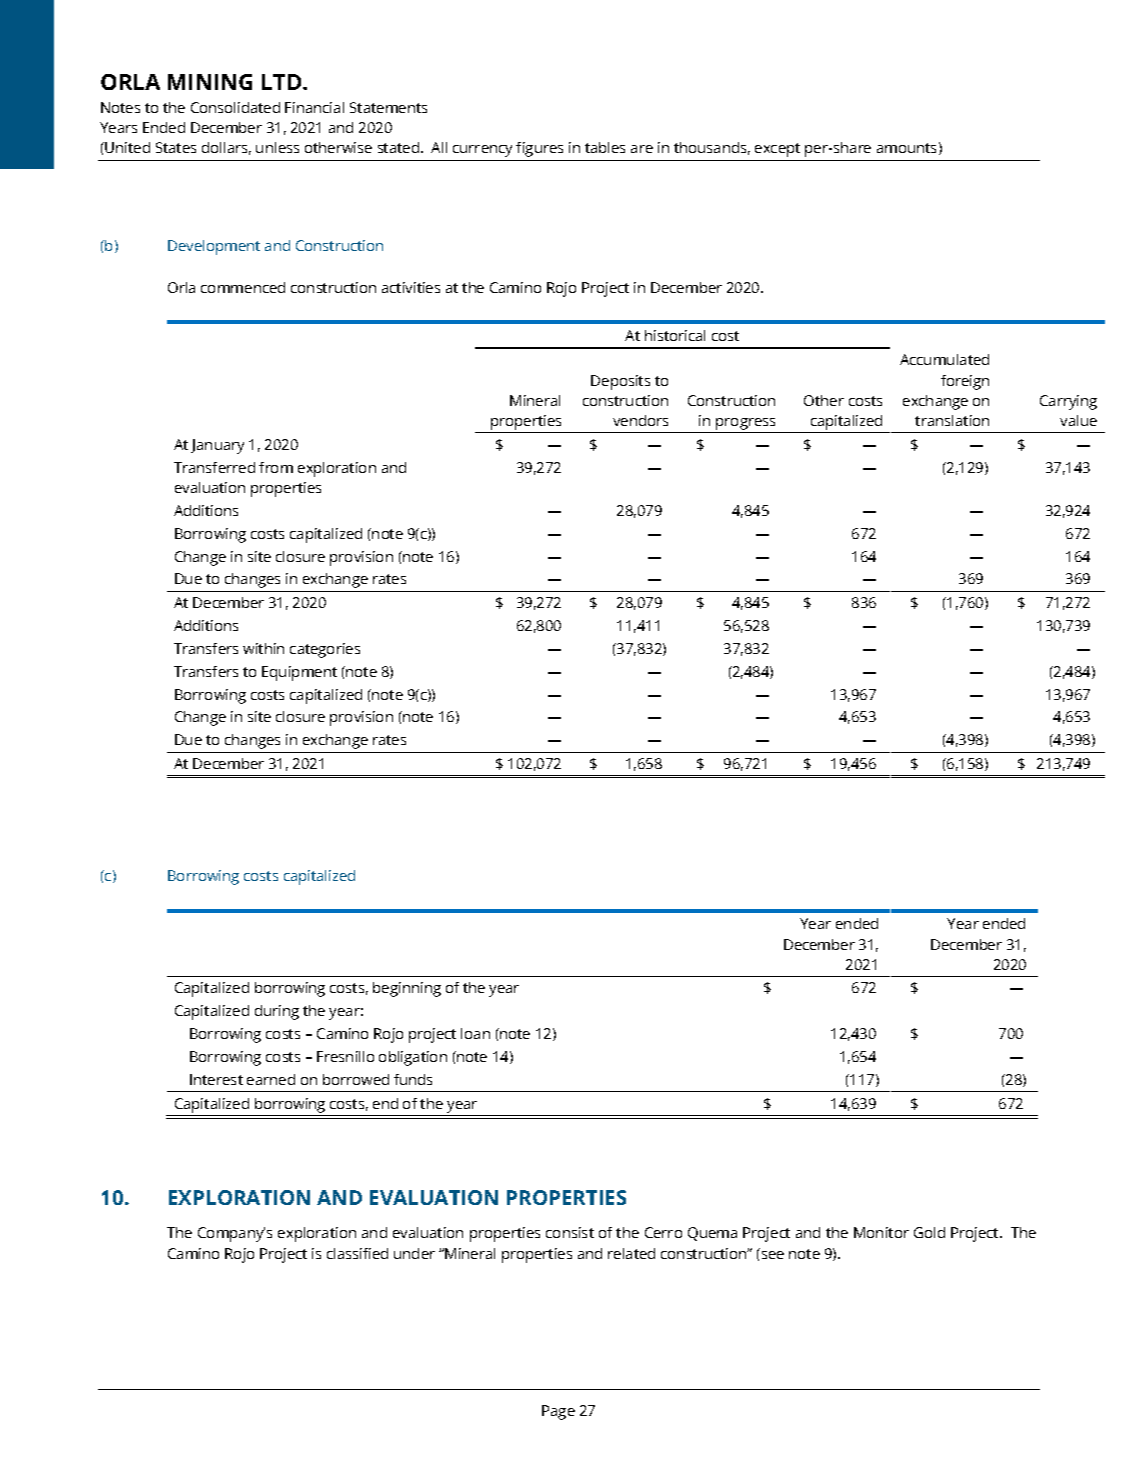 This screenshot has height=1472, width=1138. I want to click on tables, so click(605, 147).
